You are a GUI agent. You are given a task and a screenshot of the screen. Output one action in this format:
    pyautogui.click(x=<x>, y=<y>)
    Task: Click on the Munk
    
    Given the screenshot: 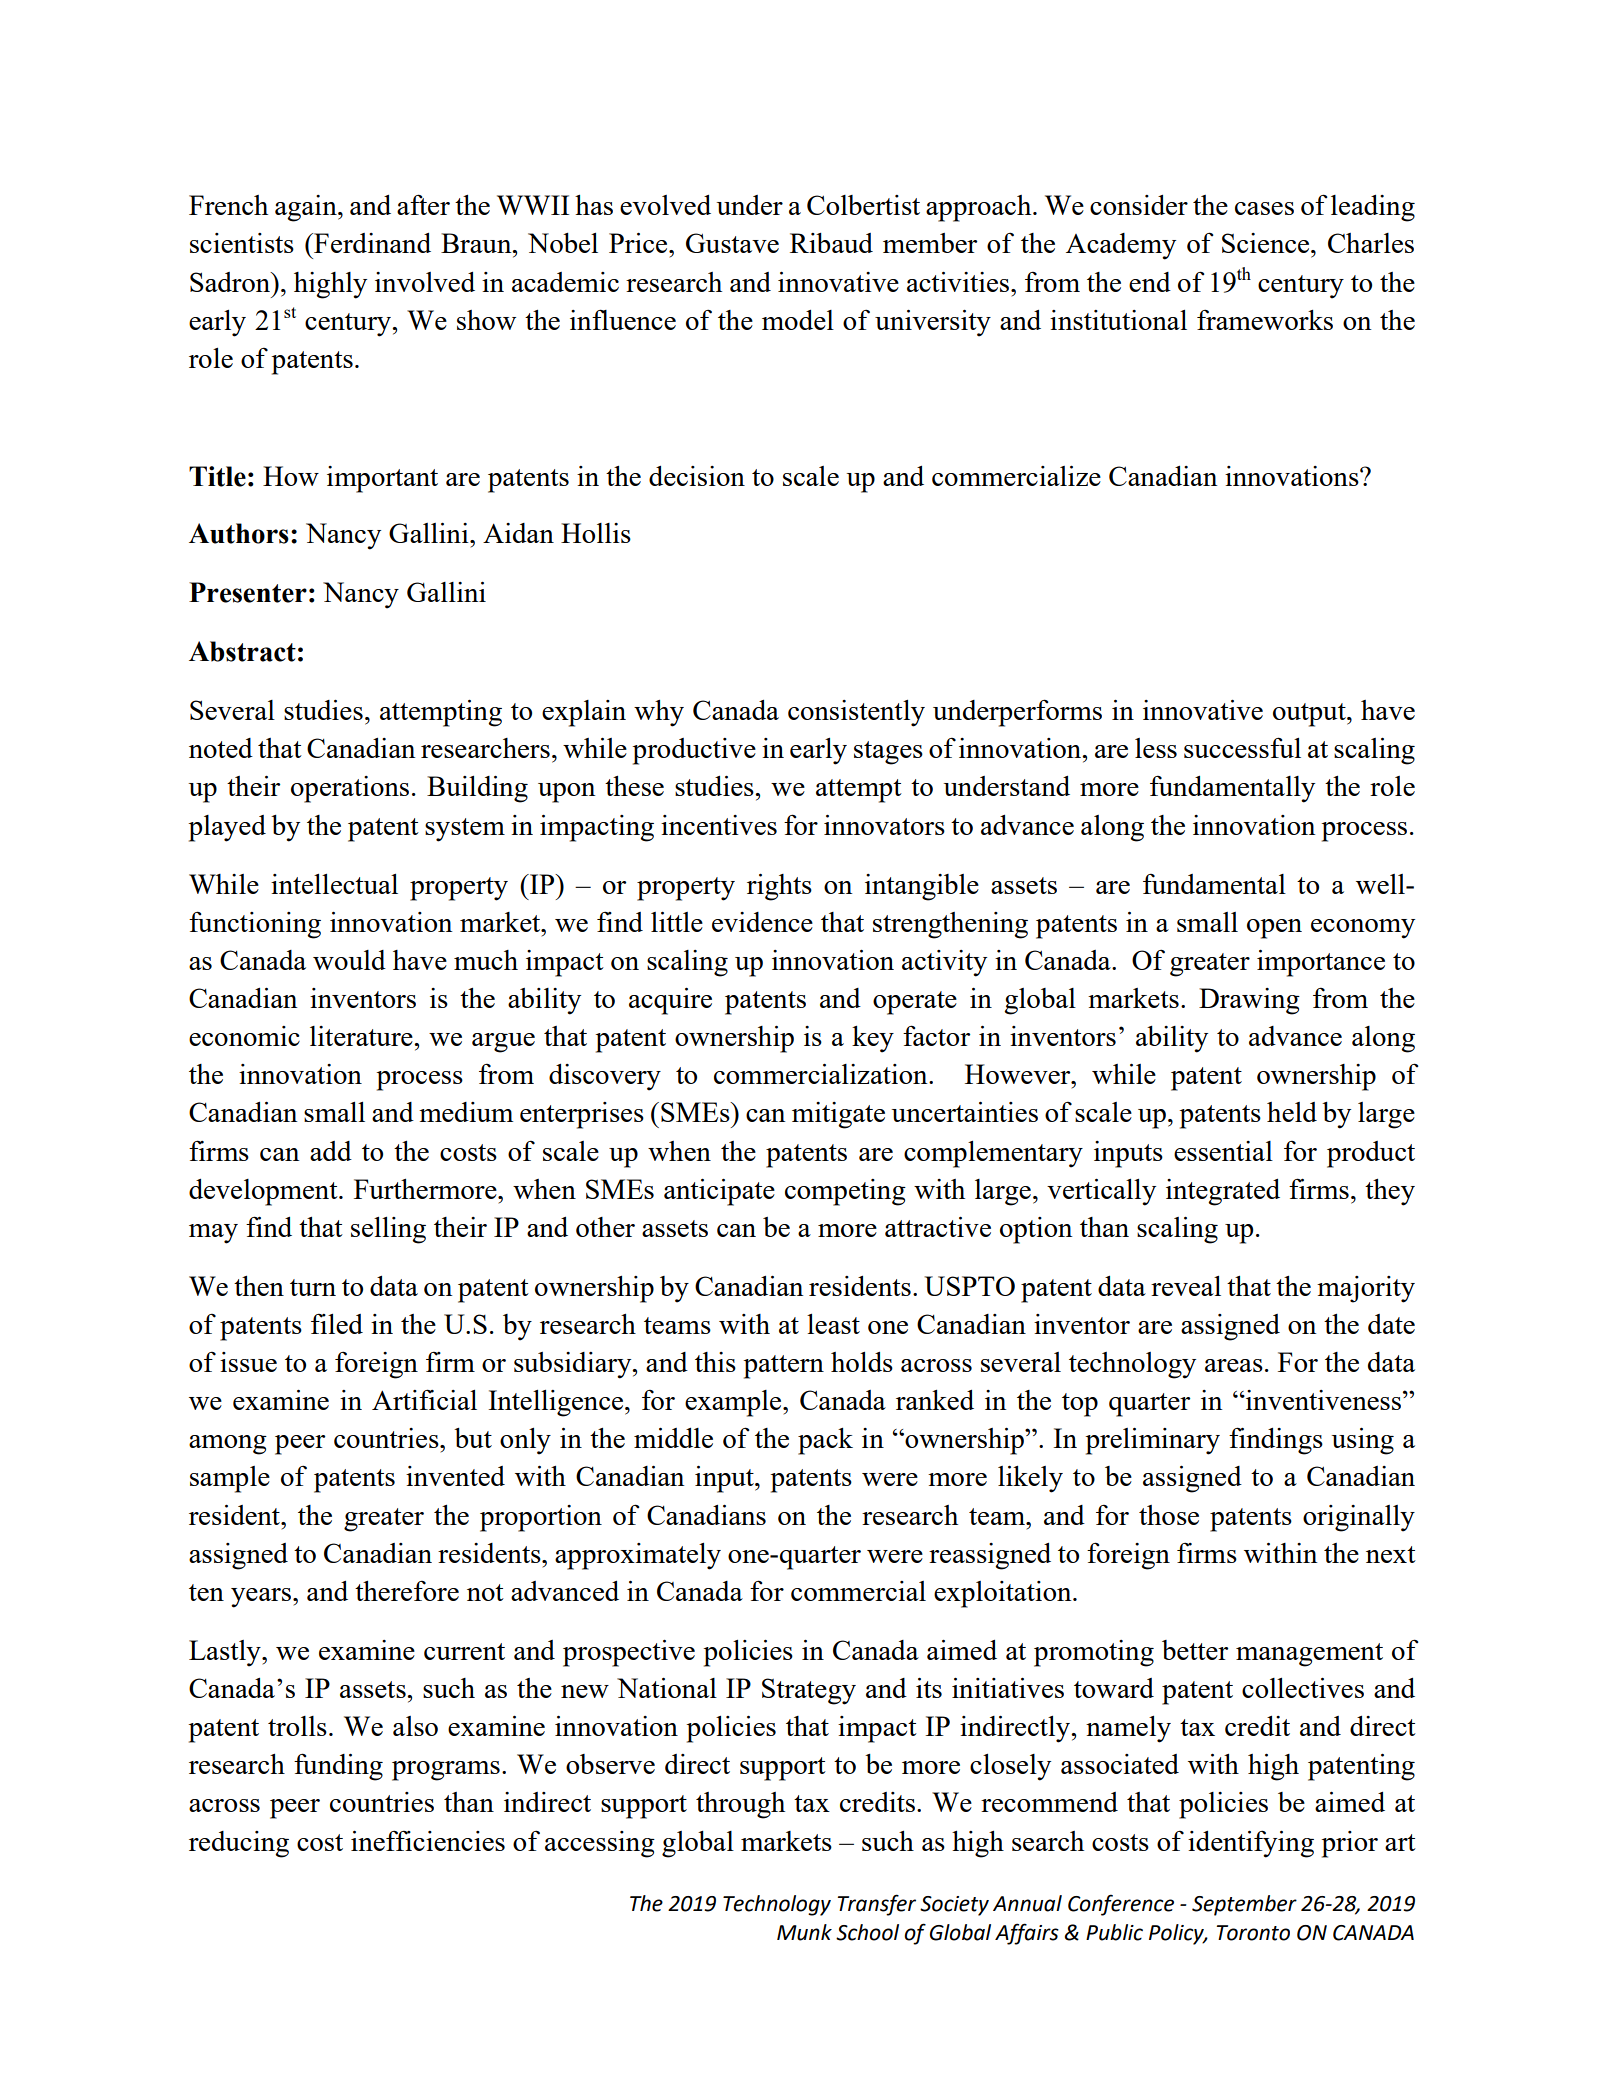 What is the action you would take?
    pyautogui.click(x=804, y=1932)
